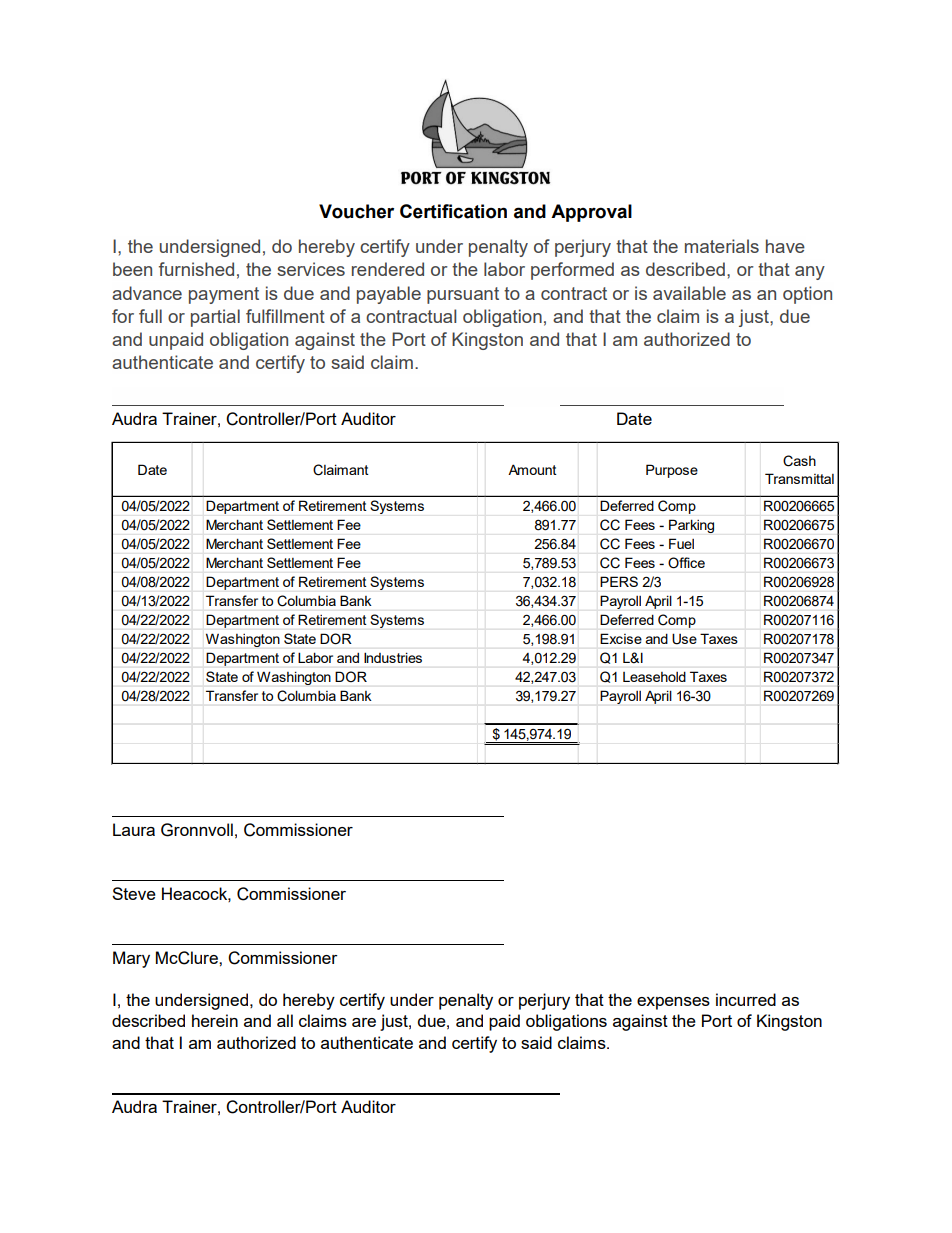 The height and width of the page is (1233, 952). What do you see at coordinates (654, 677) in the page?
I see `Leasehold` at bounding box center [654, 677].
